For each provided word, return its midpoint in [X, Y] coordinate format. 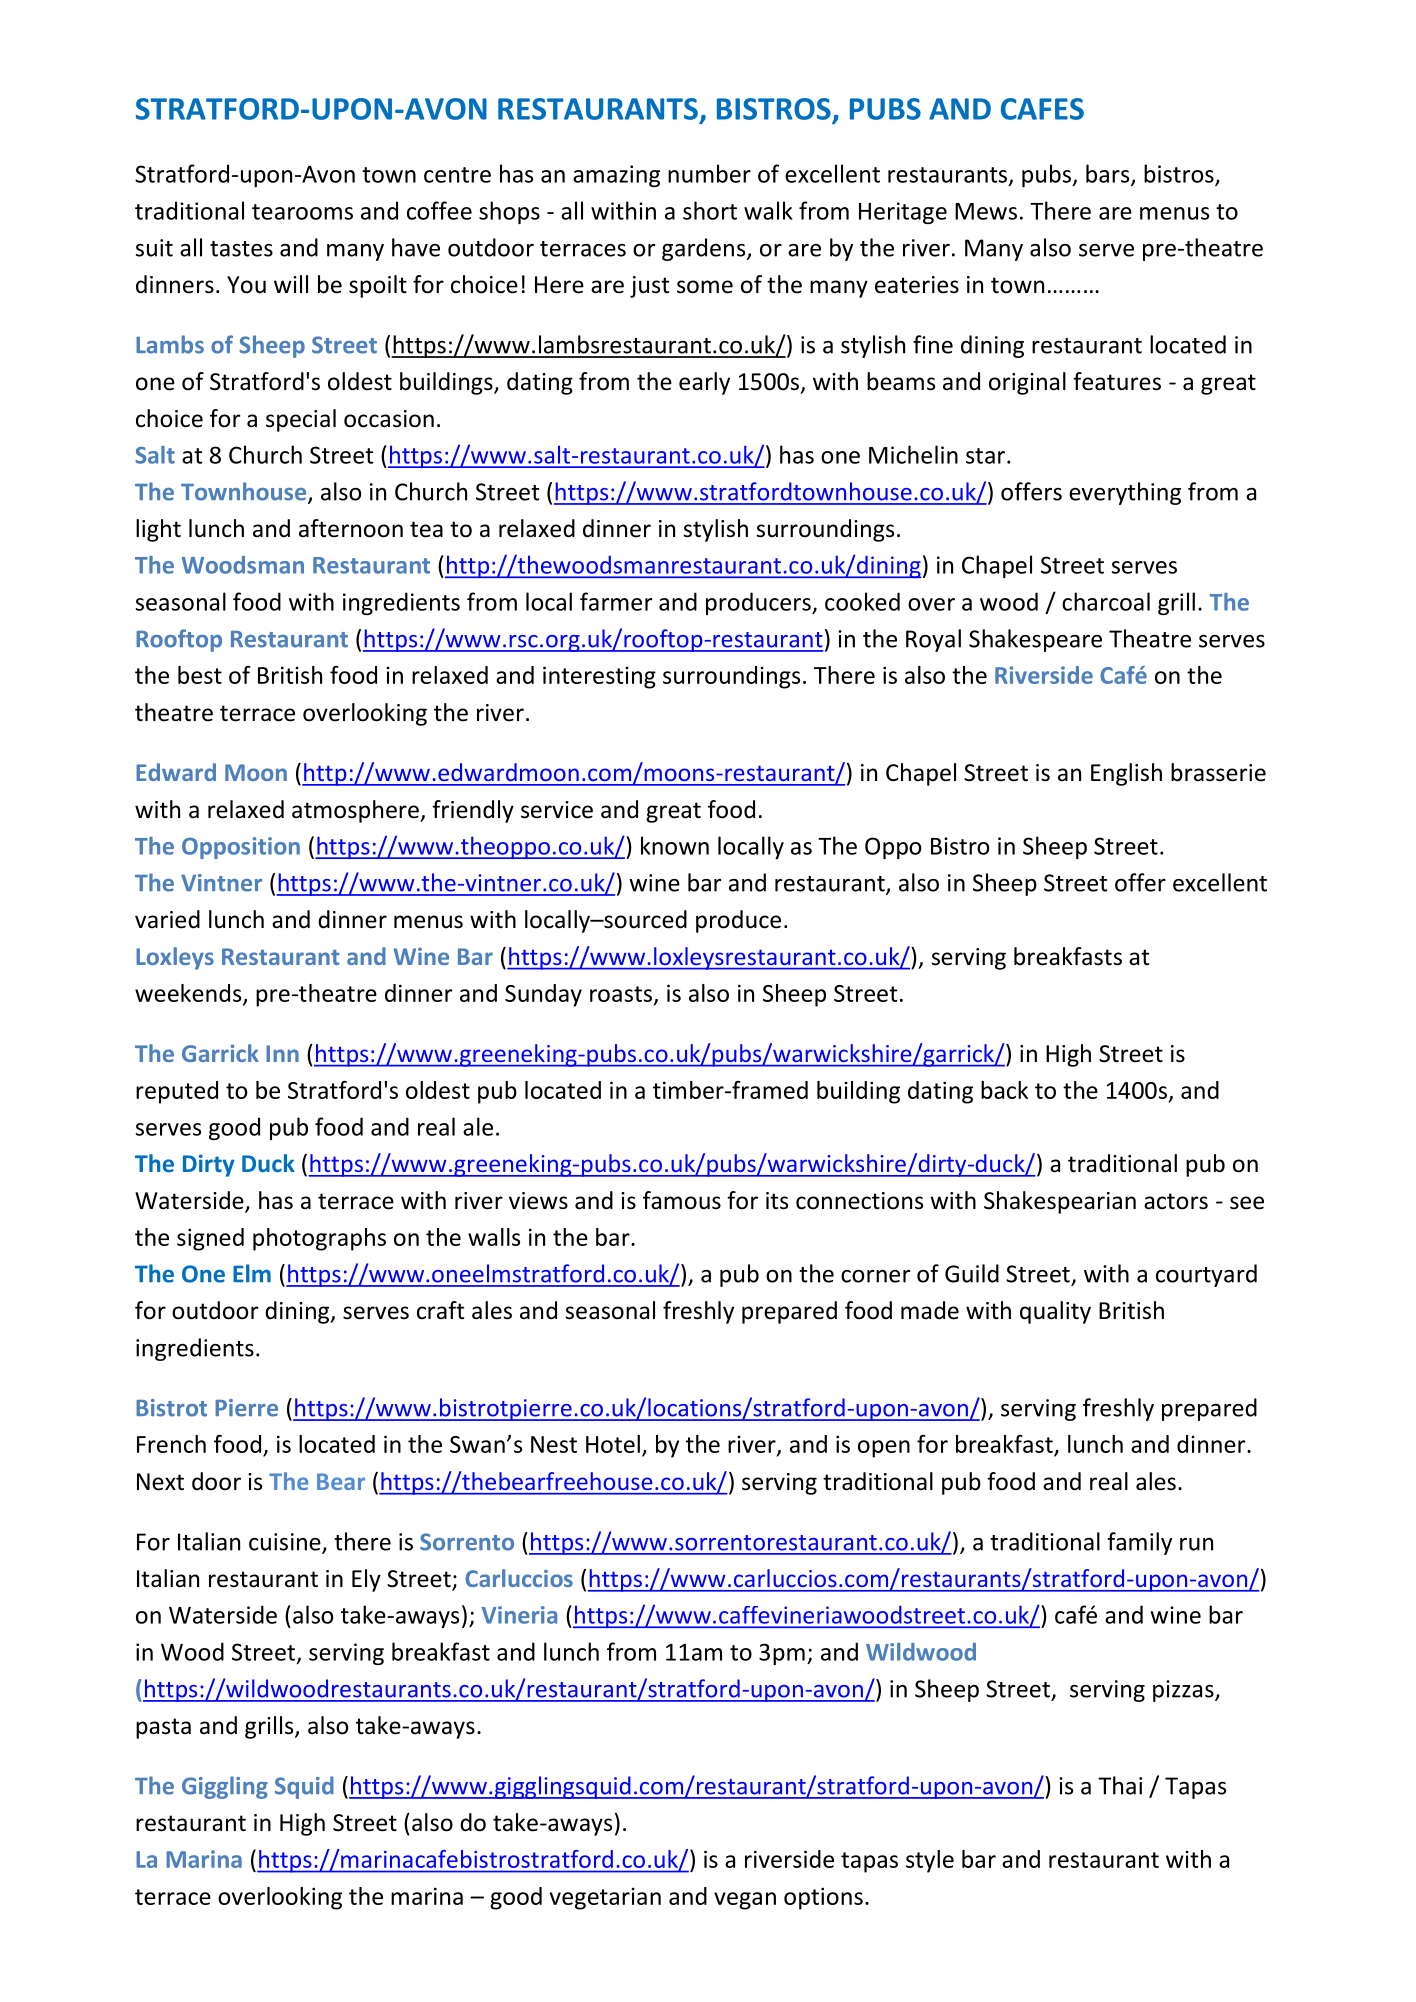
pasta [163, 1728]
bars [1109, 174]
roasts [621, 994]
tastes [241, 249]
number [709, 173]
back [1004, 1090]
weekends [189, 994]
